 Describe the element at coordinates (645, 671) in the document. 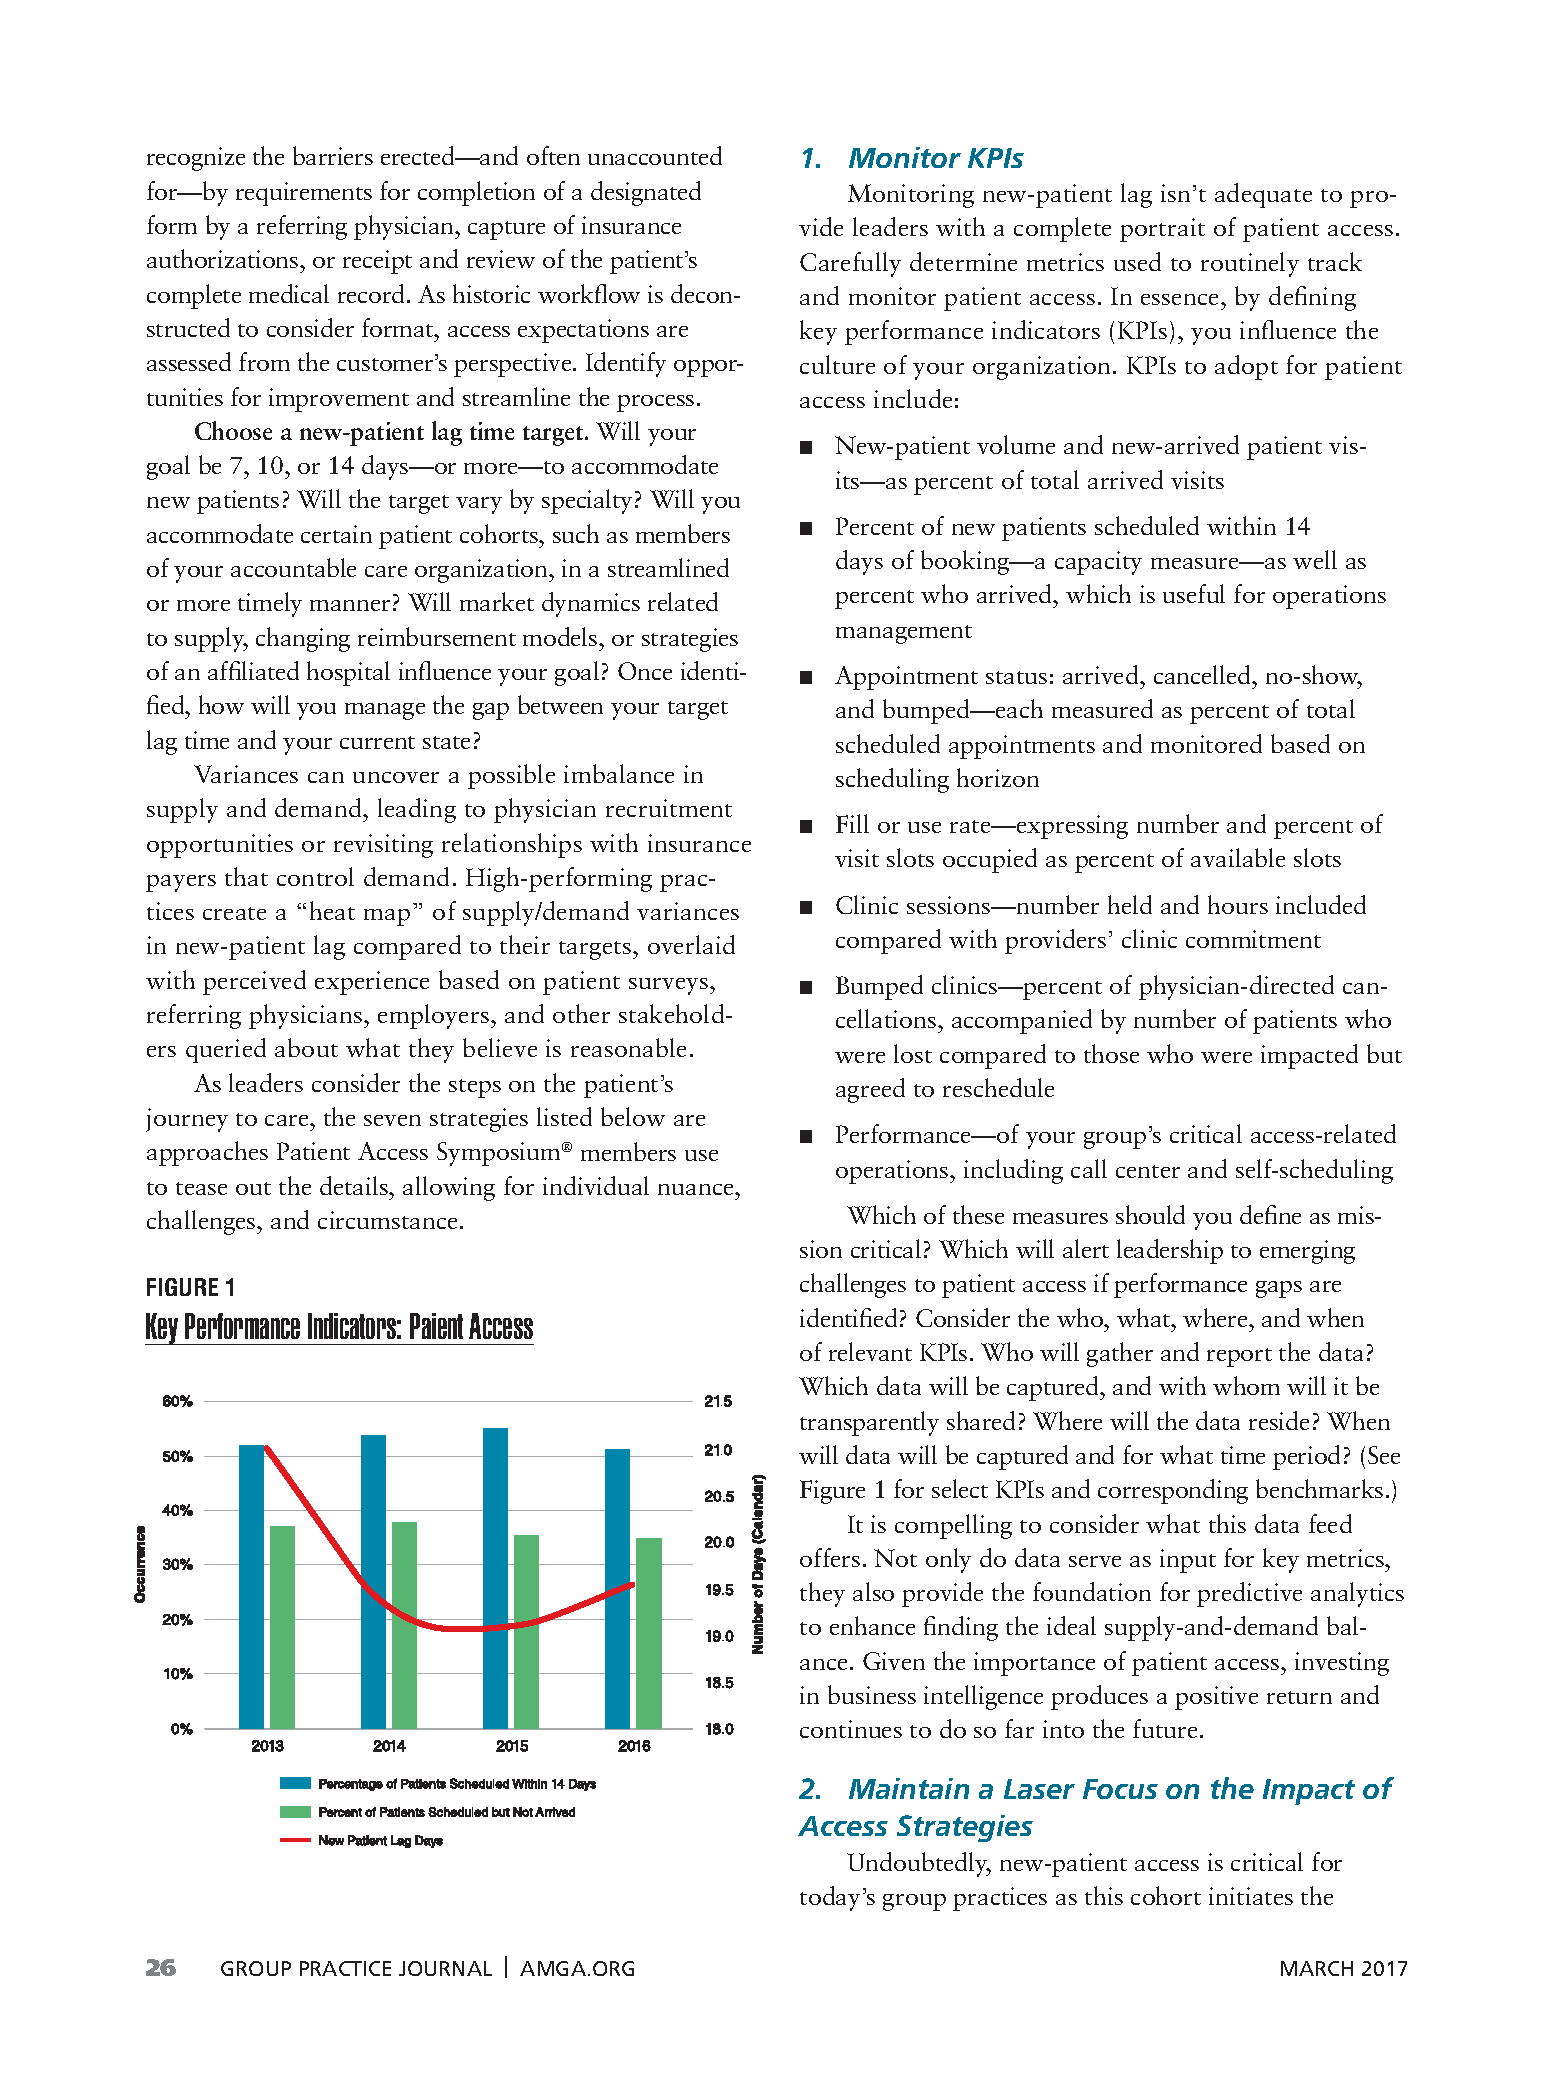

I see `Once` at that location.
